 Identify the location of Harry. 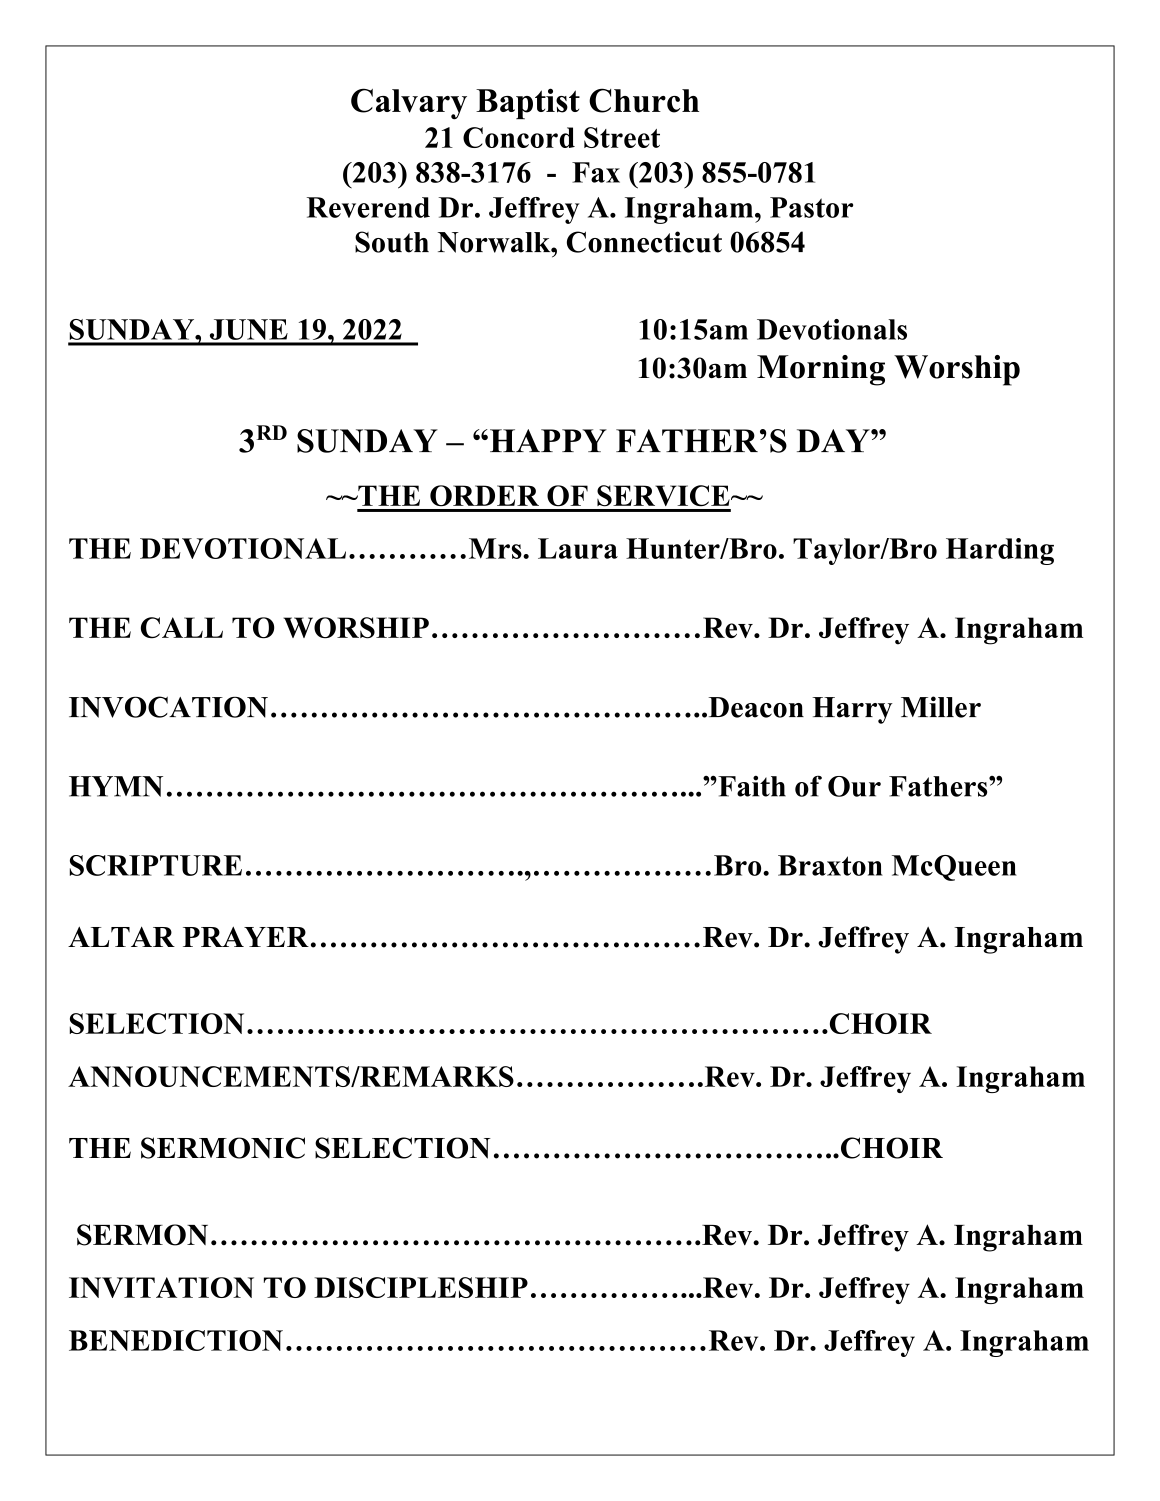
(852, 710).
